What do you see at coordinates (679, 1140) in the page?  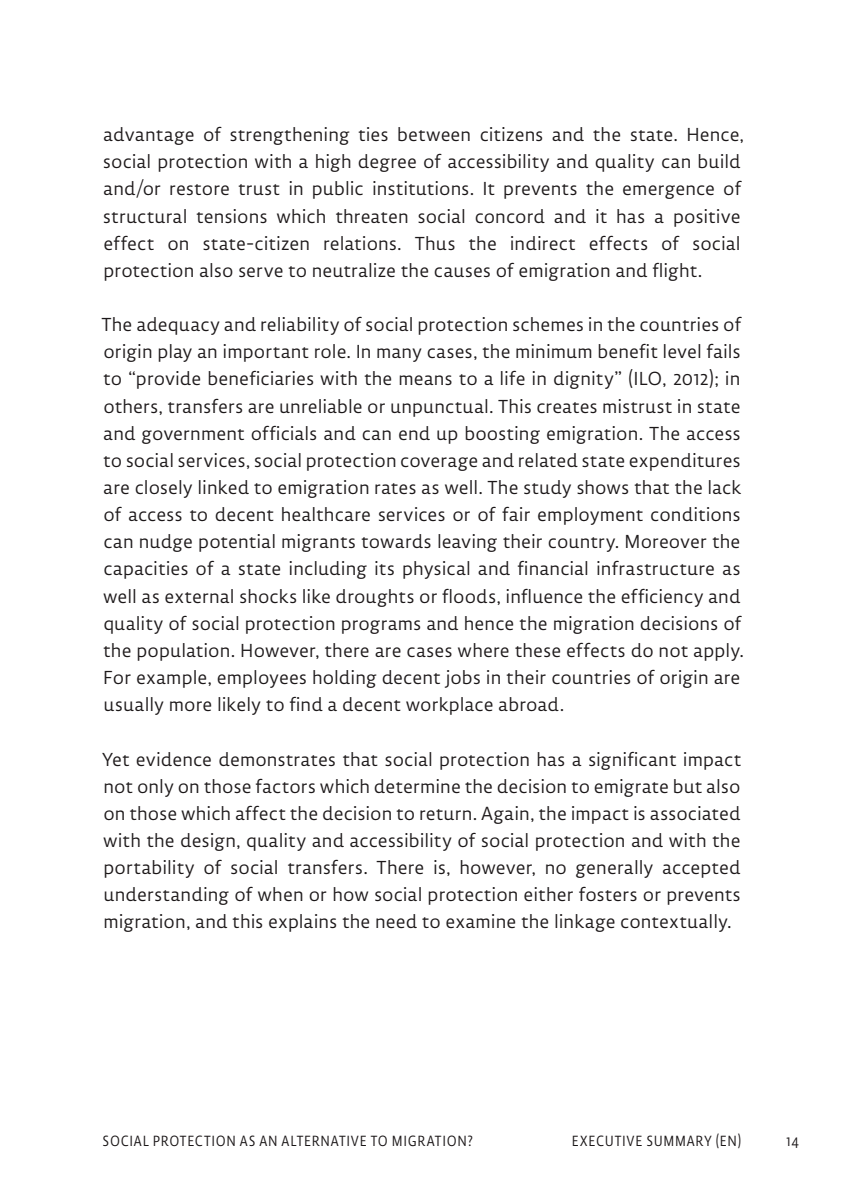 I see `summary` at bounding box center [679, 1140].
